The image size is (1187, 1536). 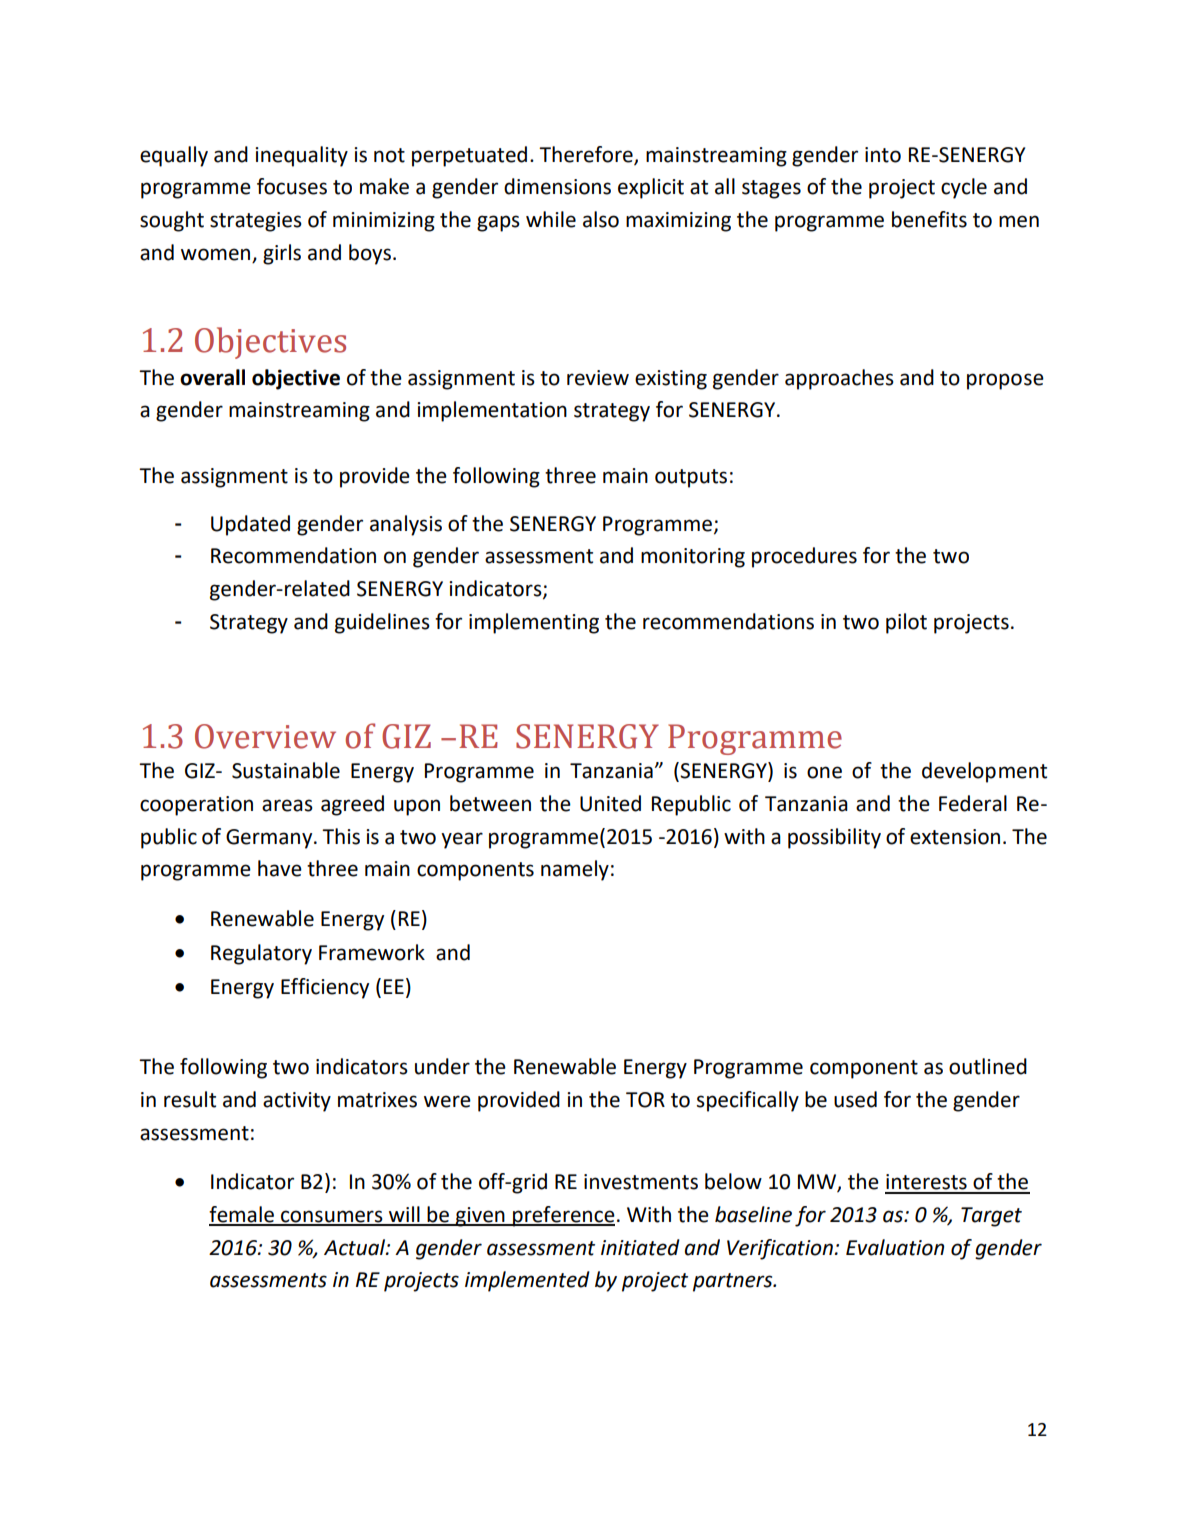 I want to click on namely, so click(x=575, y=870).
